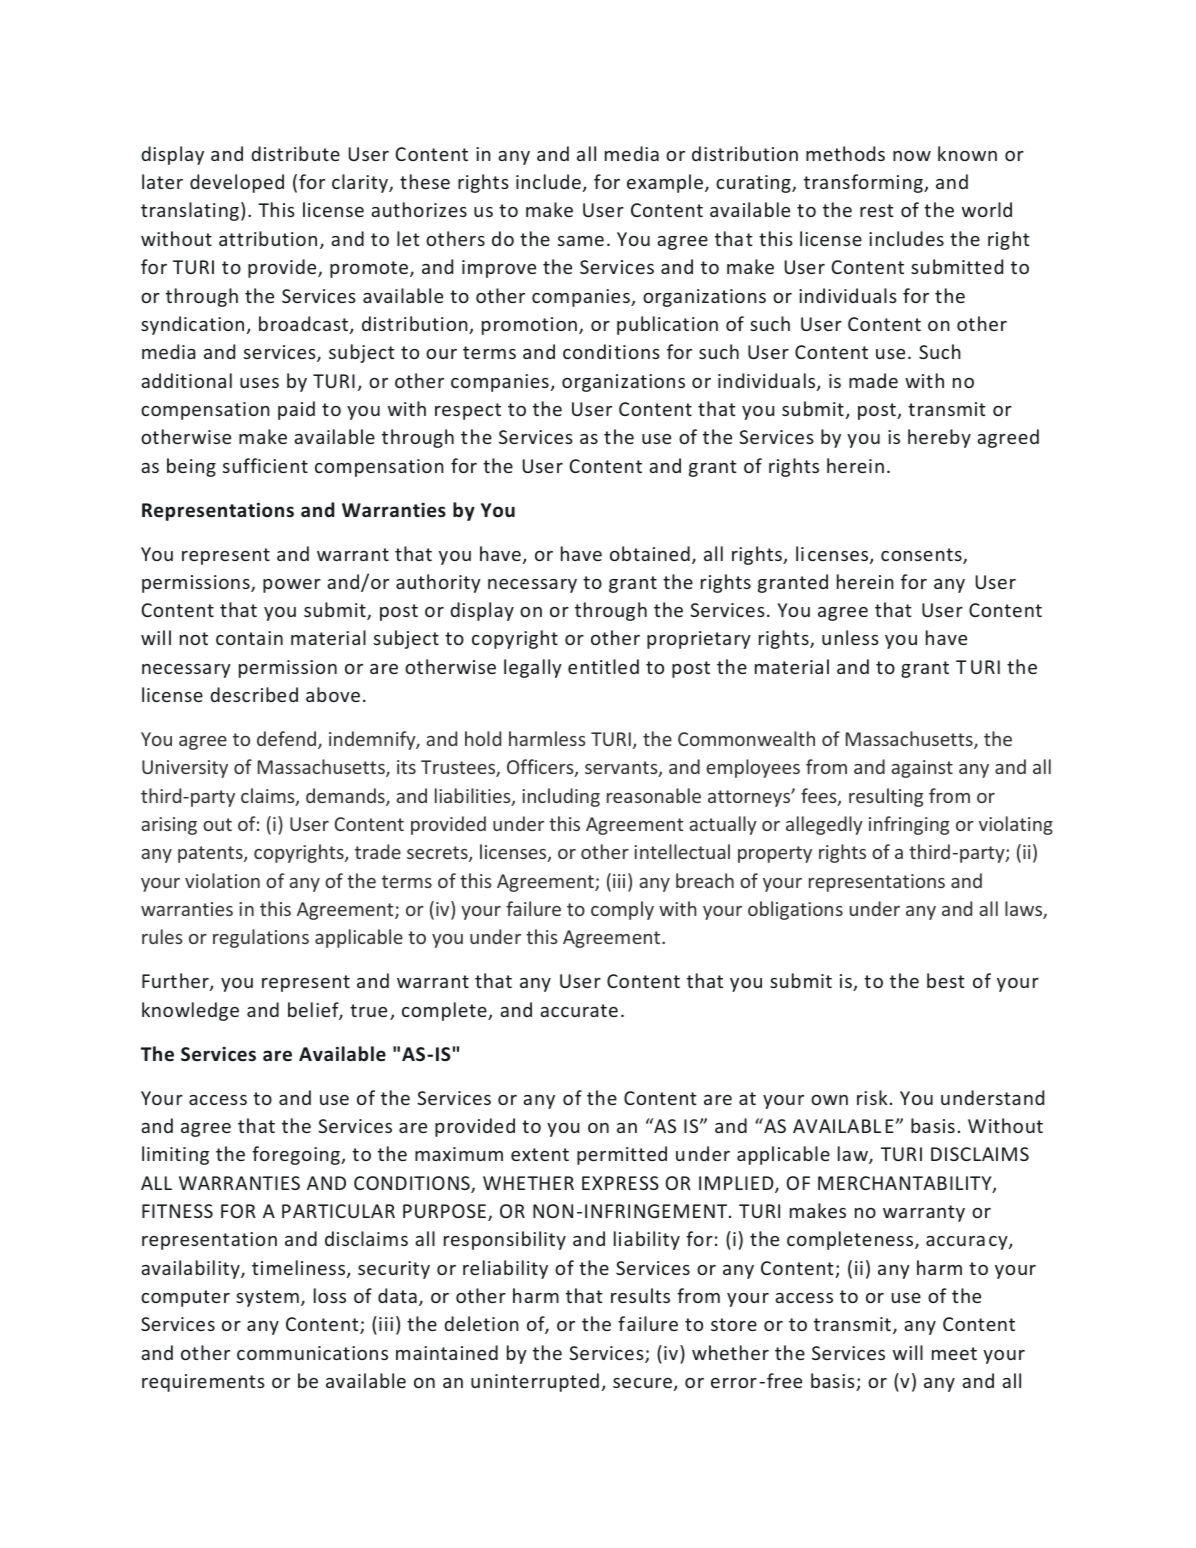 The image size is (1196, 1548). I want to click on defend, so click(288, 740).
